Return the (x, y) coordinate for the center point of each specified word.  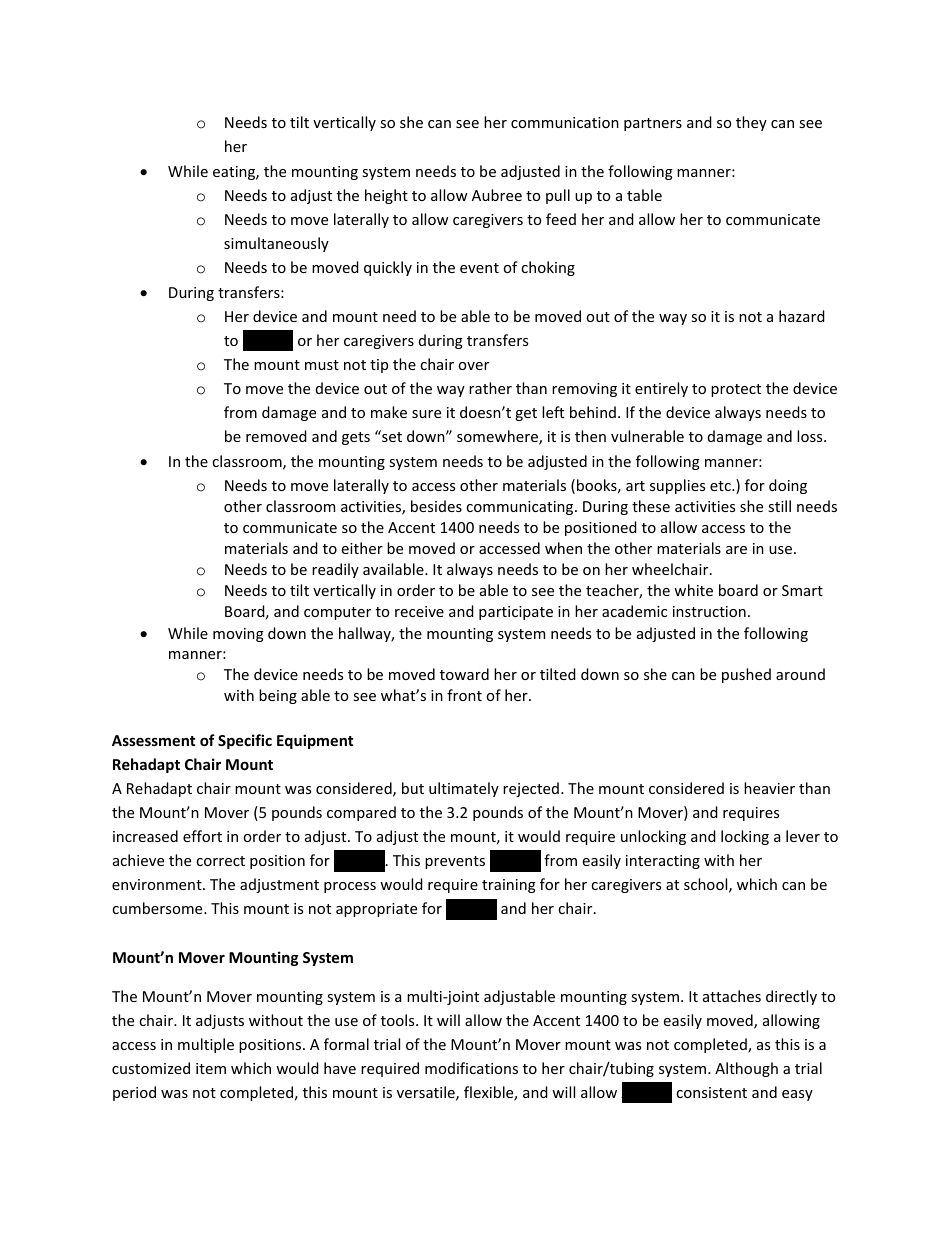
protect (736, 390)
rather (490, 388)
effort (202, 836)
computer (337, 613)
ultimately (464, 789)
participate (516, 613)
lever (803, 836)
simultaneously (276, 244)
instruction (709, 611)
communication (565, 122)
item (211, 1068)
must (322, 365)
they (751, 123)
